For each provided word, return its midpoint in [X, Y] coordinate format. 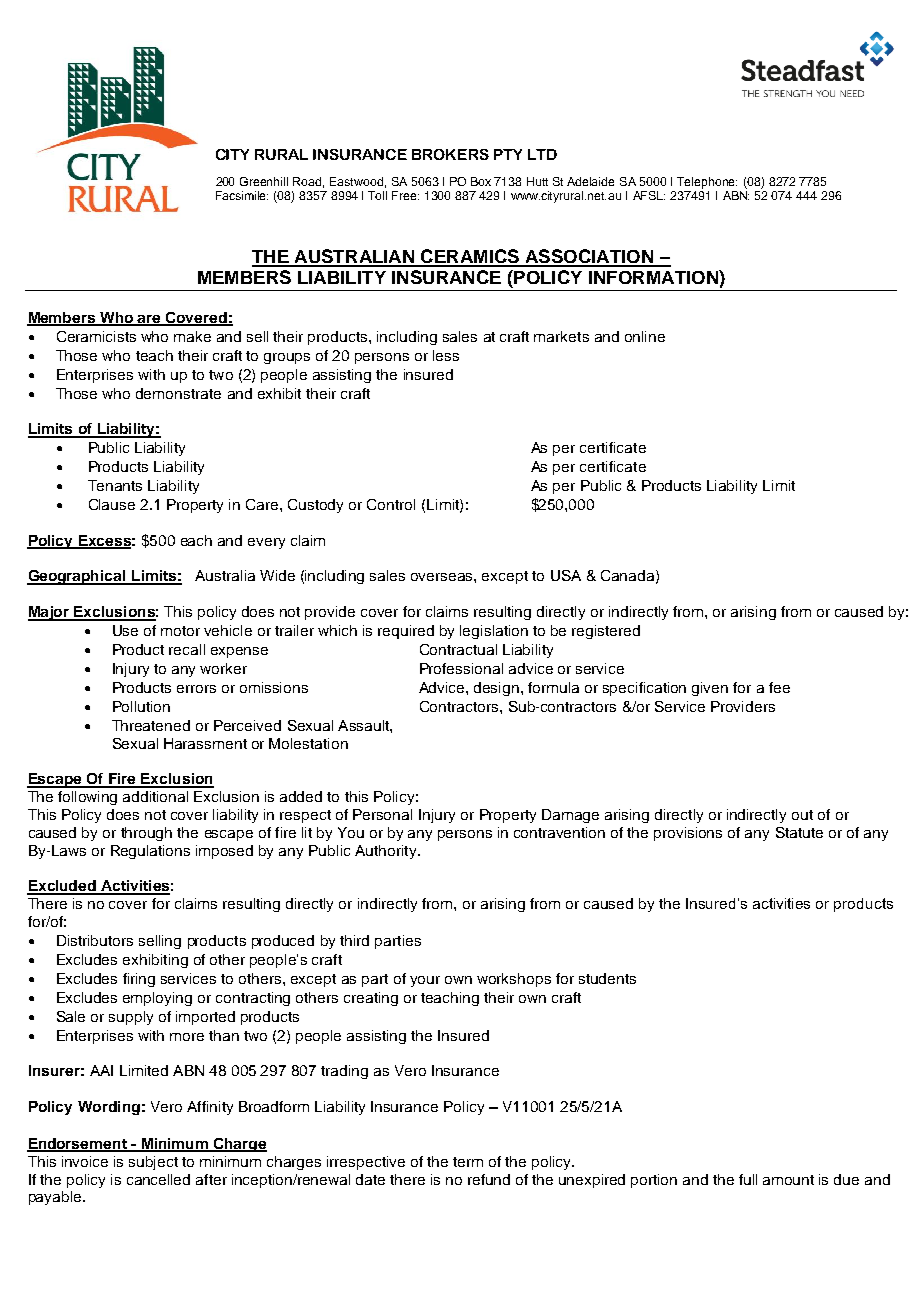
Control [391, 504]
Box [481, 181]
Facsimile [242, 195]
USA [566, 575]
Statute [799, 832]
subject [153, 1163]
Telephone [707, 183]
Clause [112, 504]
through [146, 834]
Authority [387, 852]
